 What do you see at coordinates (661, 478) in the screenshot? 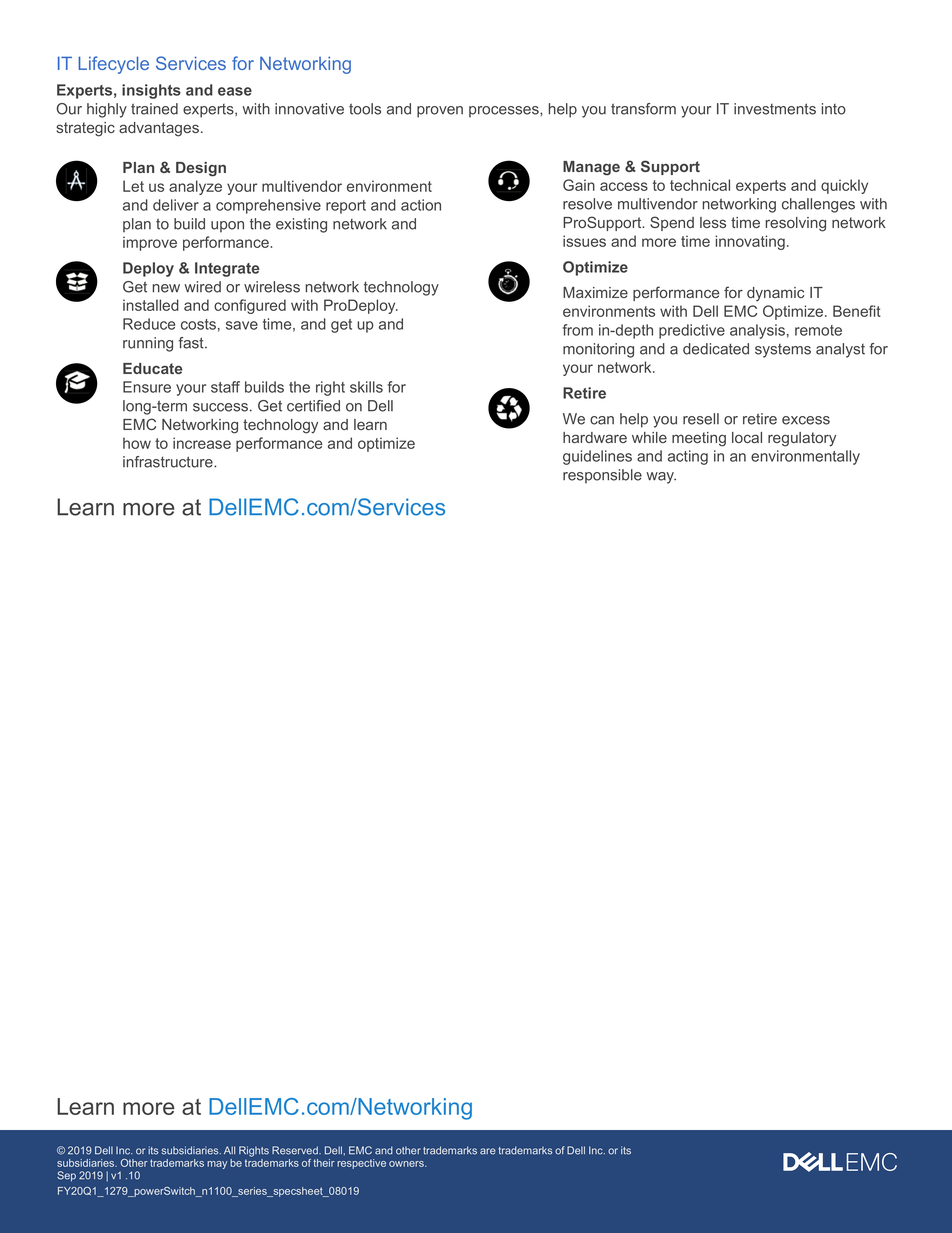
I see `way` at bounding box center [661, 478].
